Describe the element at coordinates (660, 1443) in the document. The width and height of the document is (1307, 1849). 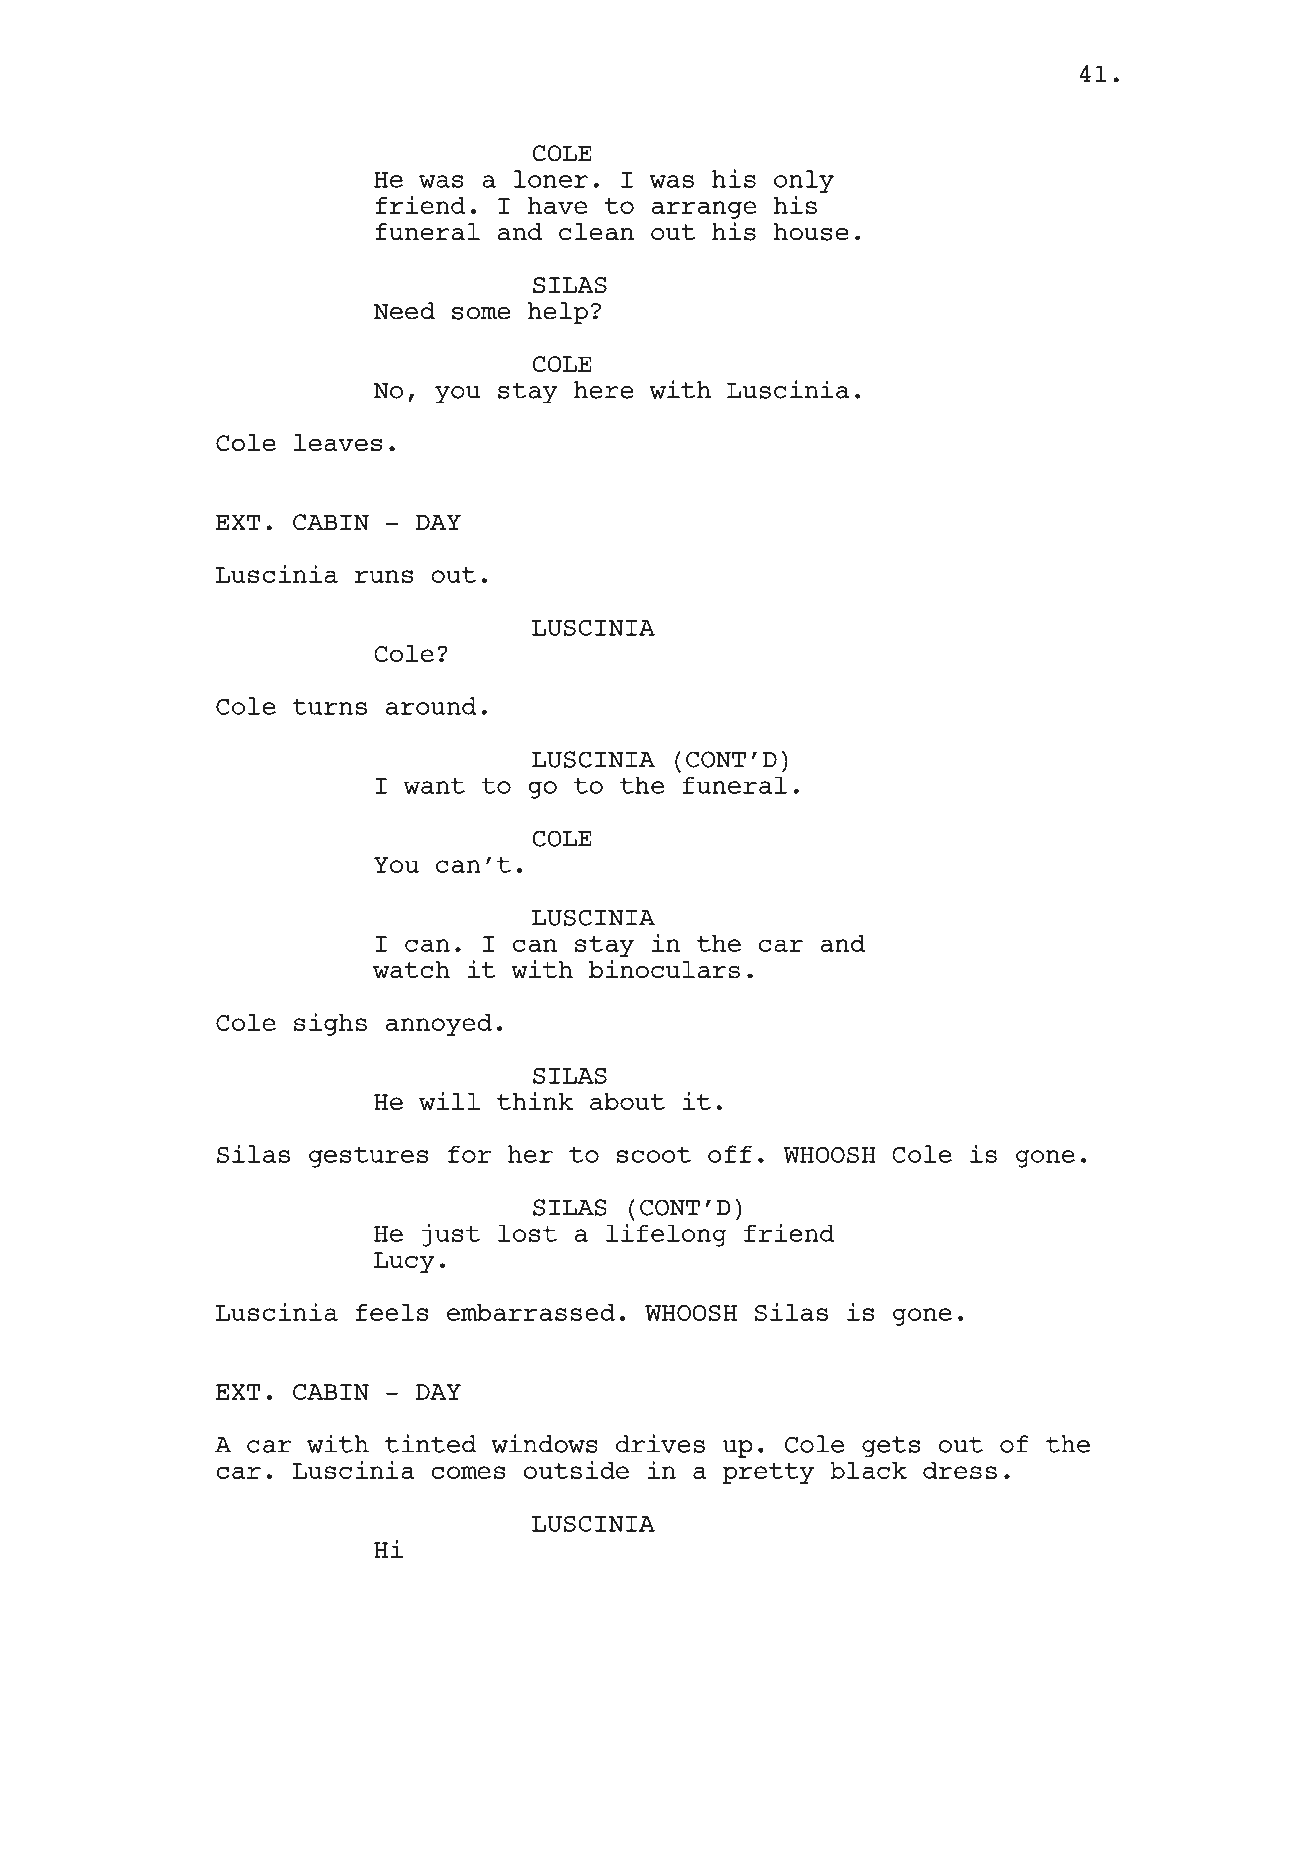
I see `drives` at that location.
